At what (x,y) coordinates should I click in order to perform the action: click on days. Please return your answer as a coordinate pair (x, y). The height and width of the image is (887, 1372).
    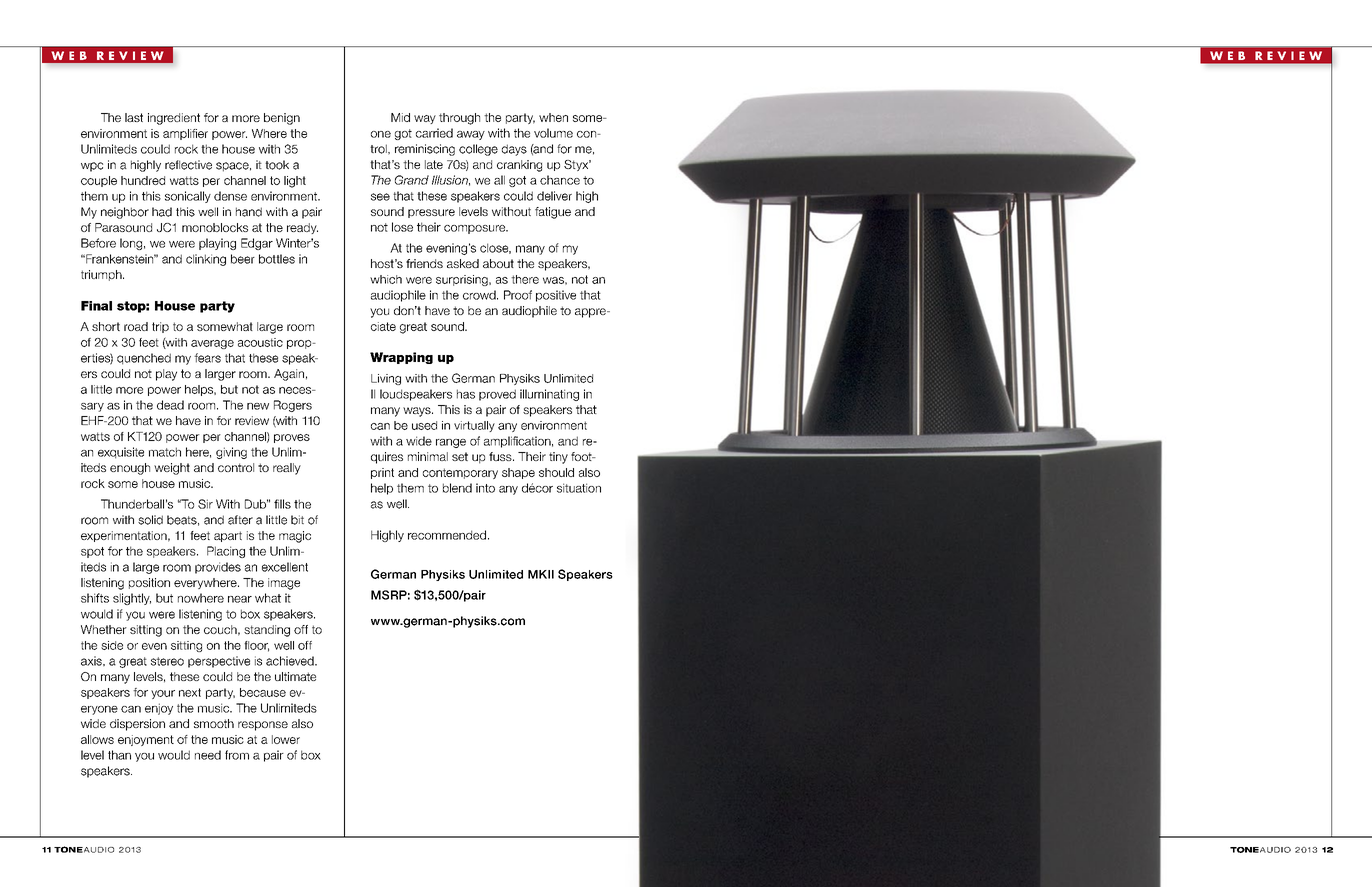
    Looking at the image, I should click on (514, 150).
